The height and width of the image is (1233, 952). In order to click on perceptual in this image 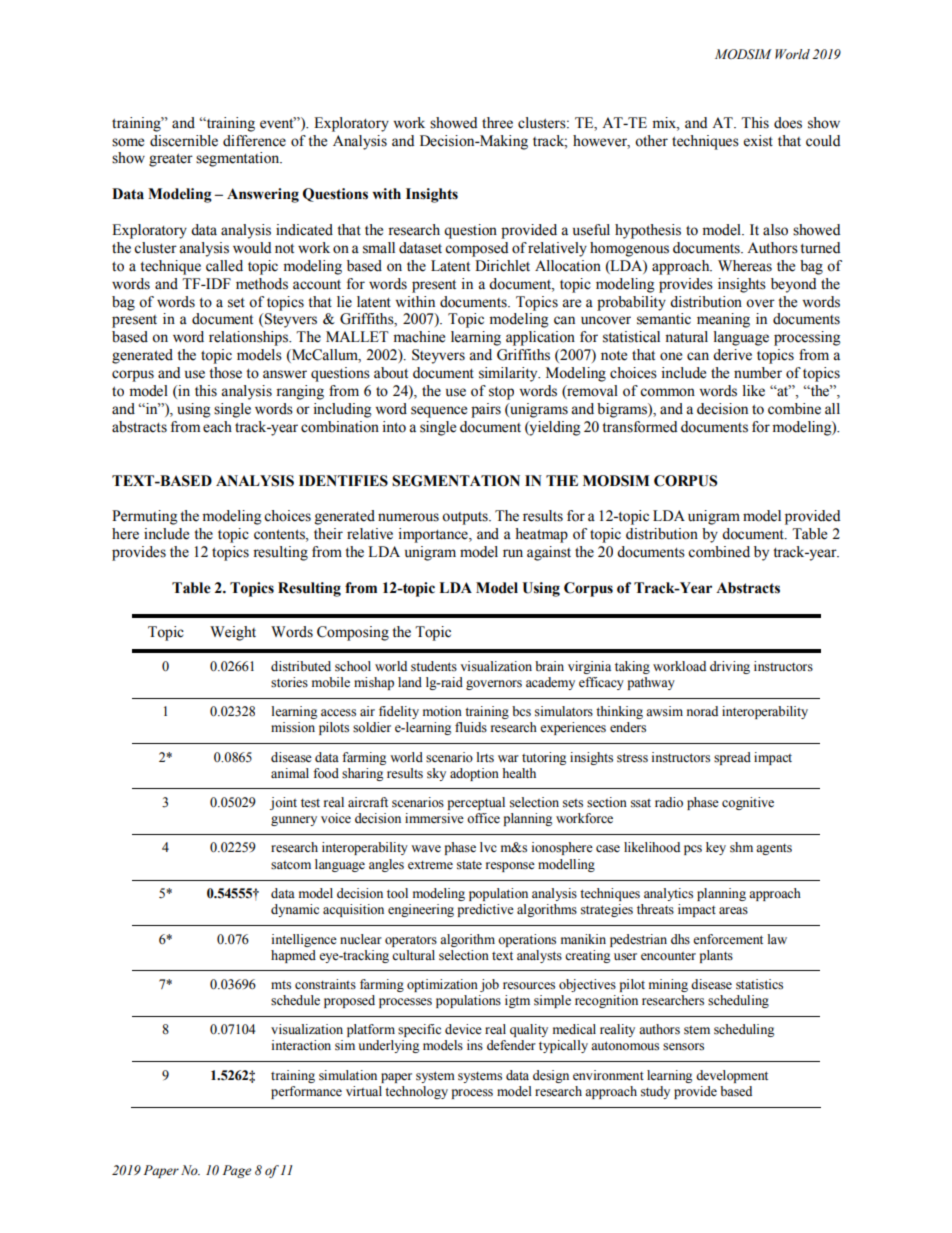, I will do `click(476, 803)`.
